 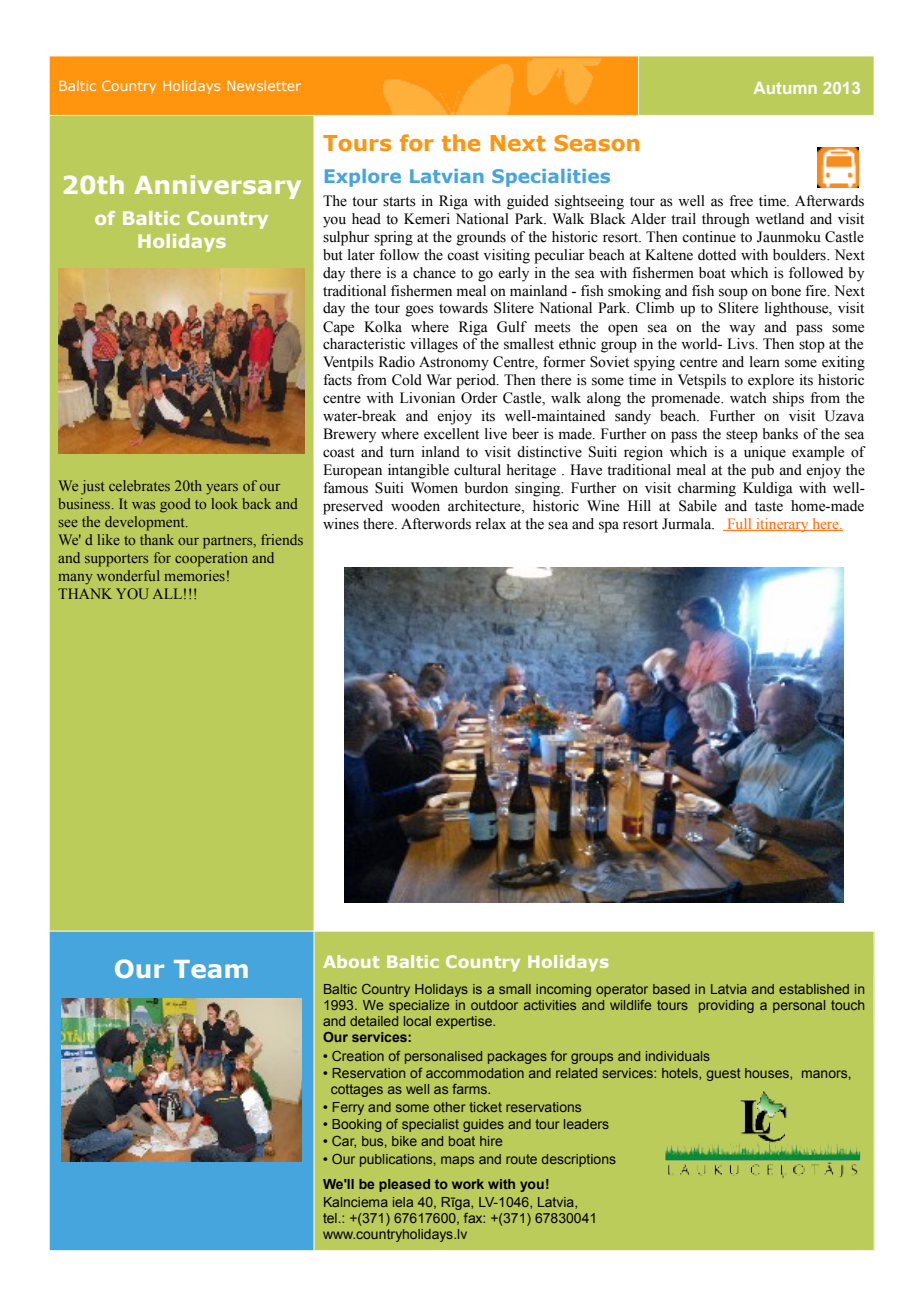 What do you see at coordinates (551, 178) in the page?
I see `Specialities` at bounding box center [551, 178].
